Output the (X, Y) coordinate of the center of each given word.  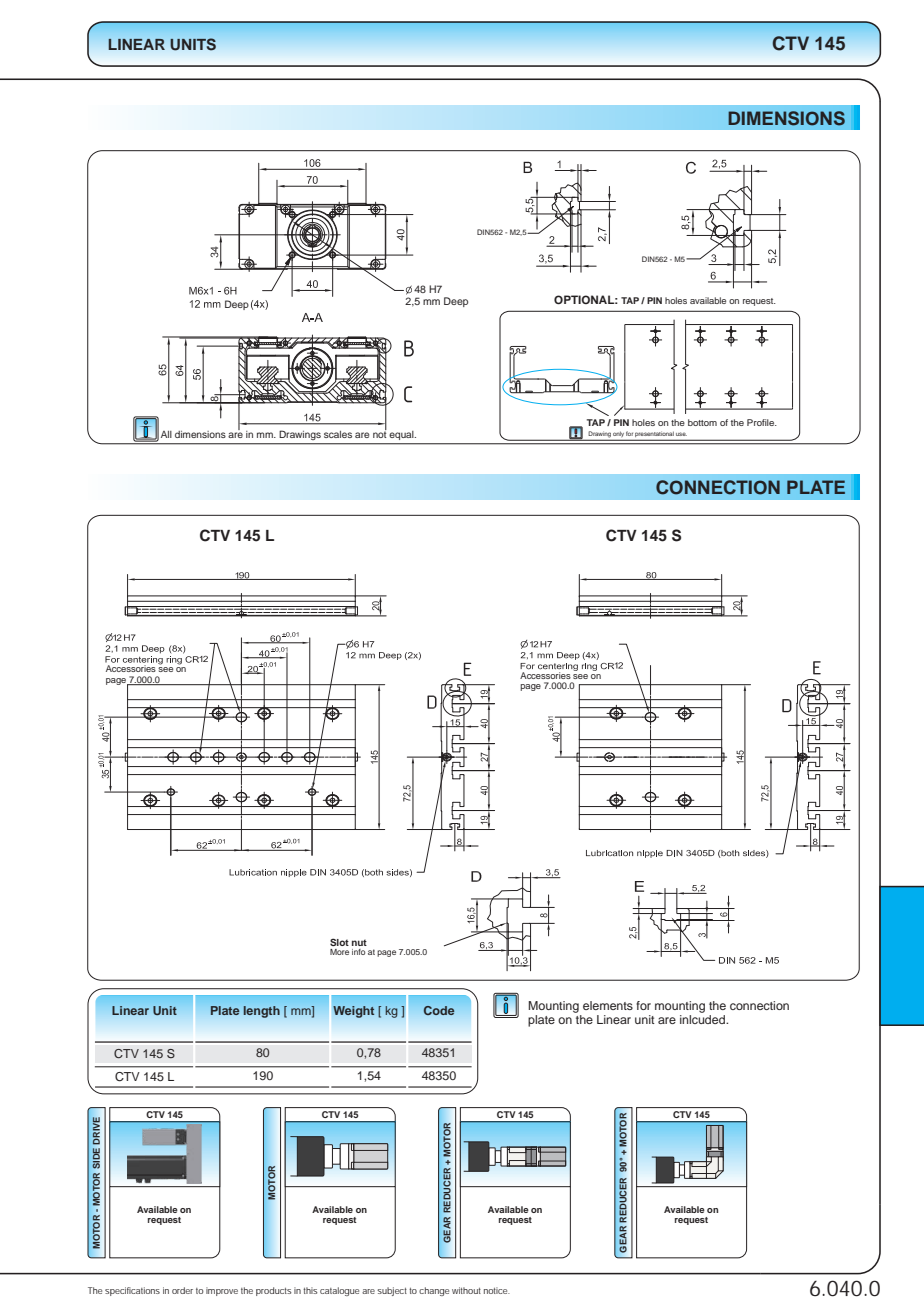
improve (222, 1291)
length (262, 1012)
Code (439, 1010)
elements (608, 1005)
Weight (353, 1012)
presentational (654, 435)
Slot (339, 942)
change (434, 1291)
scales (338, 434)
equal (403, 435)
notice (497, 1290)
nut (359, 942)
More (339, 952)
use (681, 434)
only (619, 435)
